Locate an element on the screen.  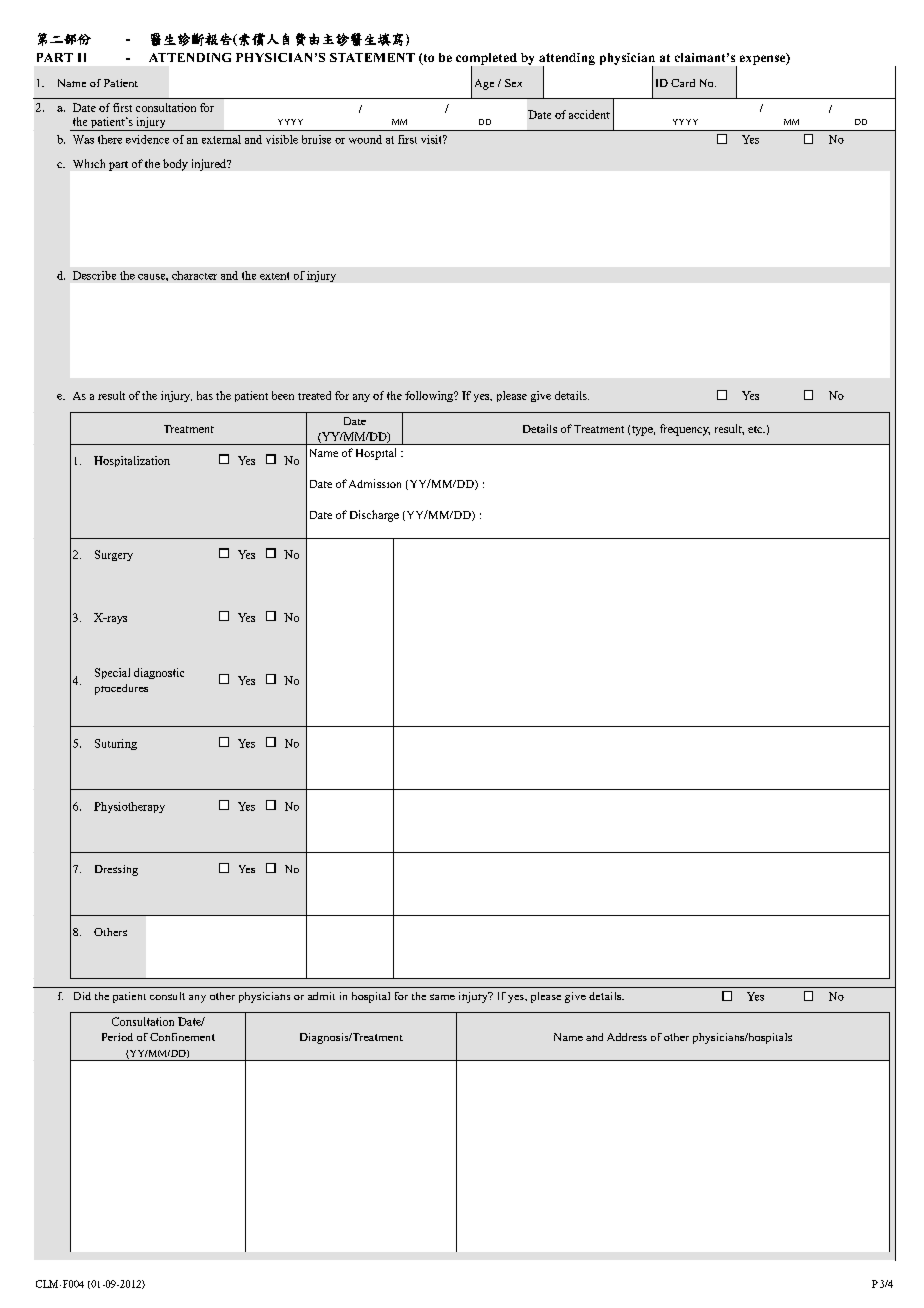
Surgery is located at coordinates (114, 555).
